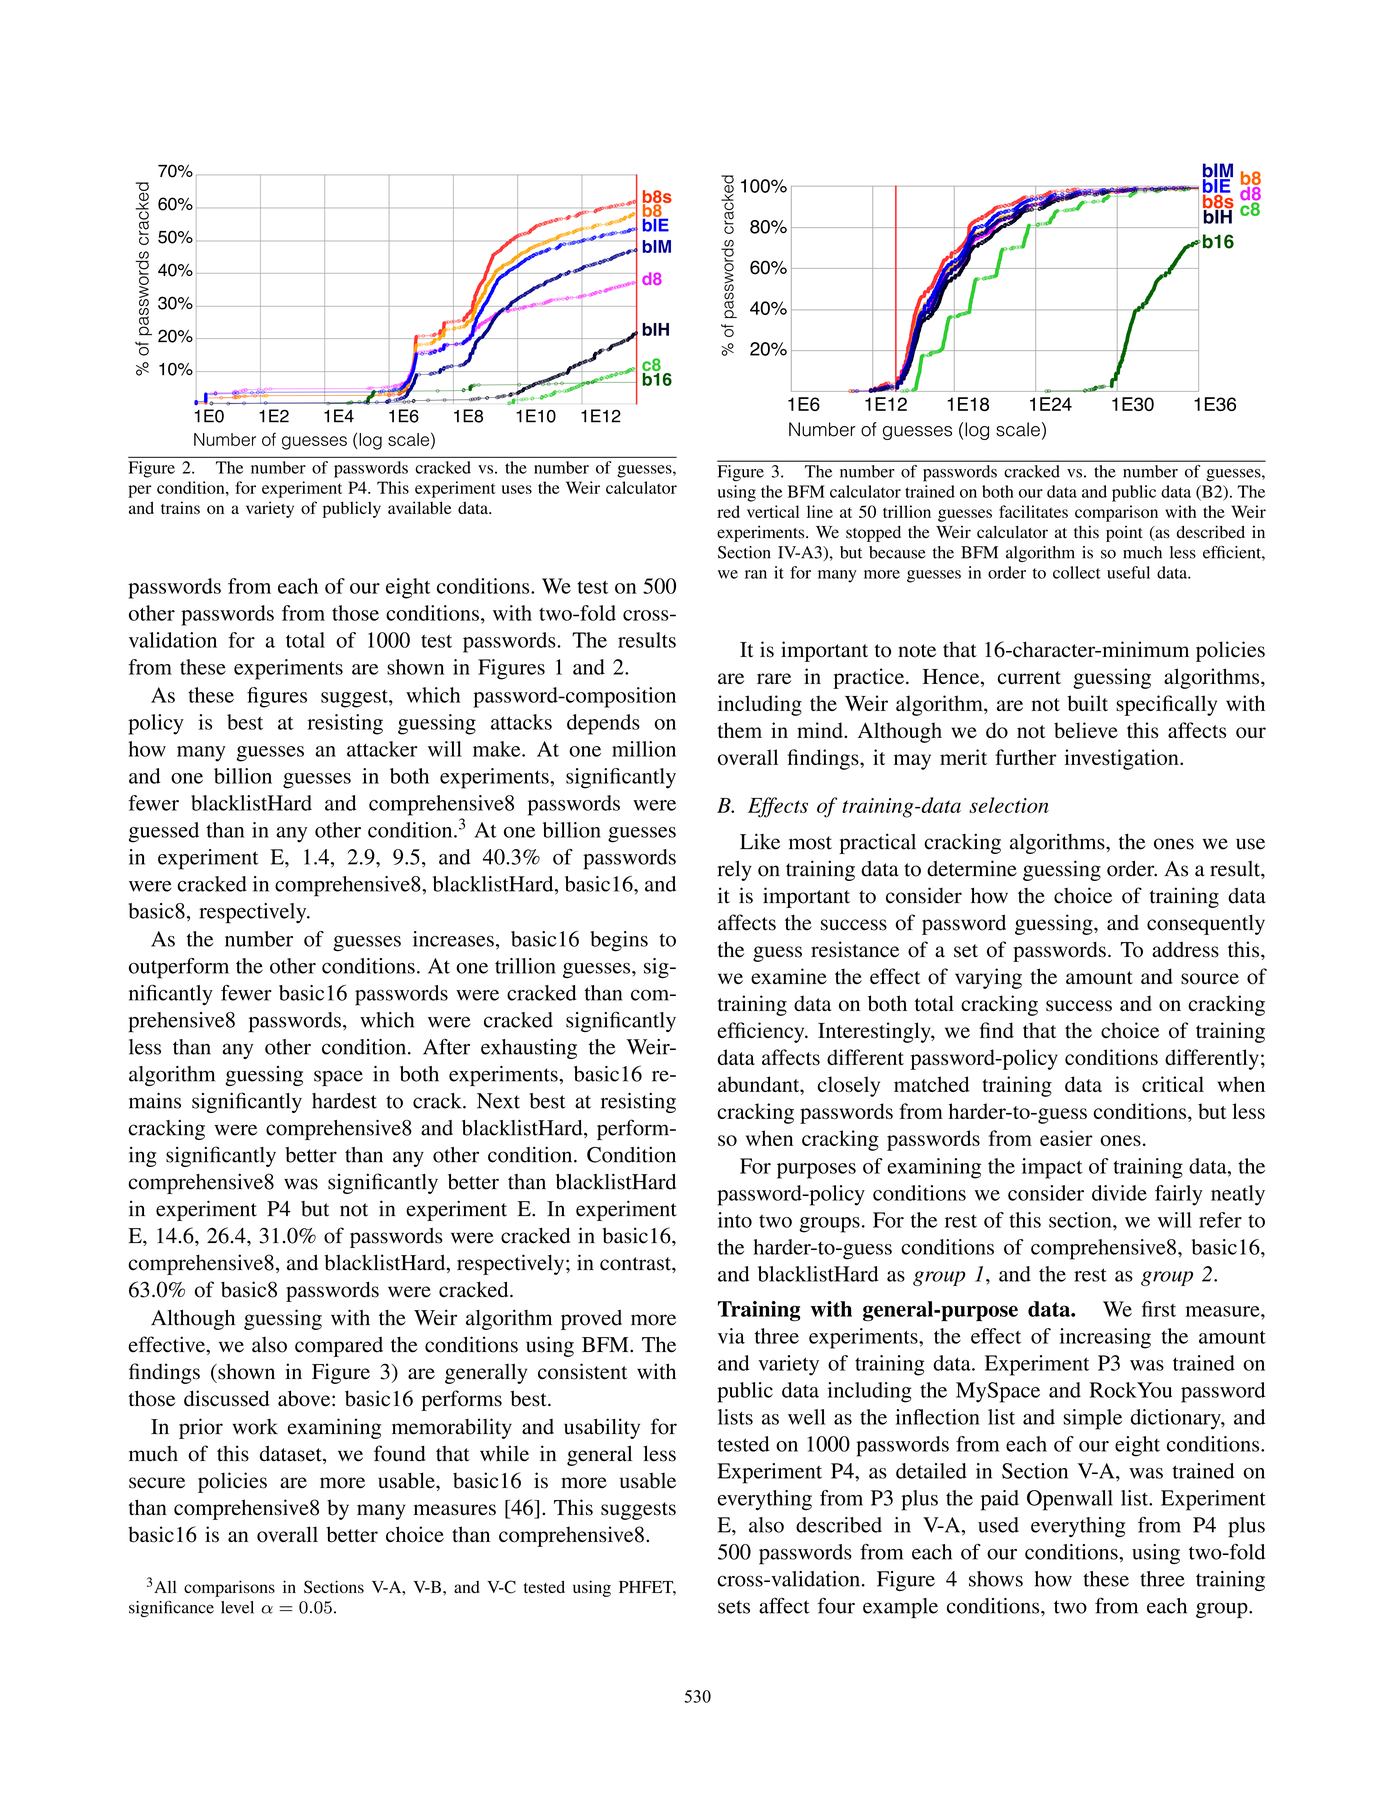 Image resolution: width=1395 pixels, height=1805 pixels. I want to click on sets, so click(734, 1607).
